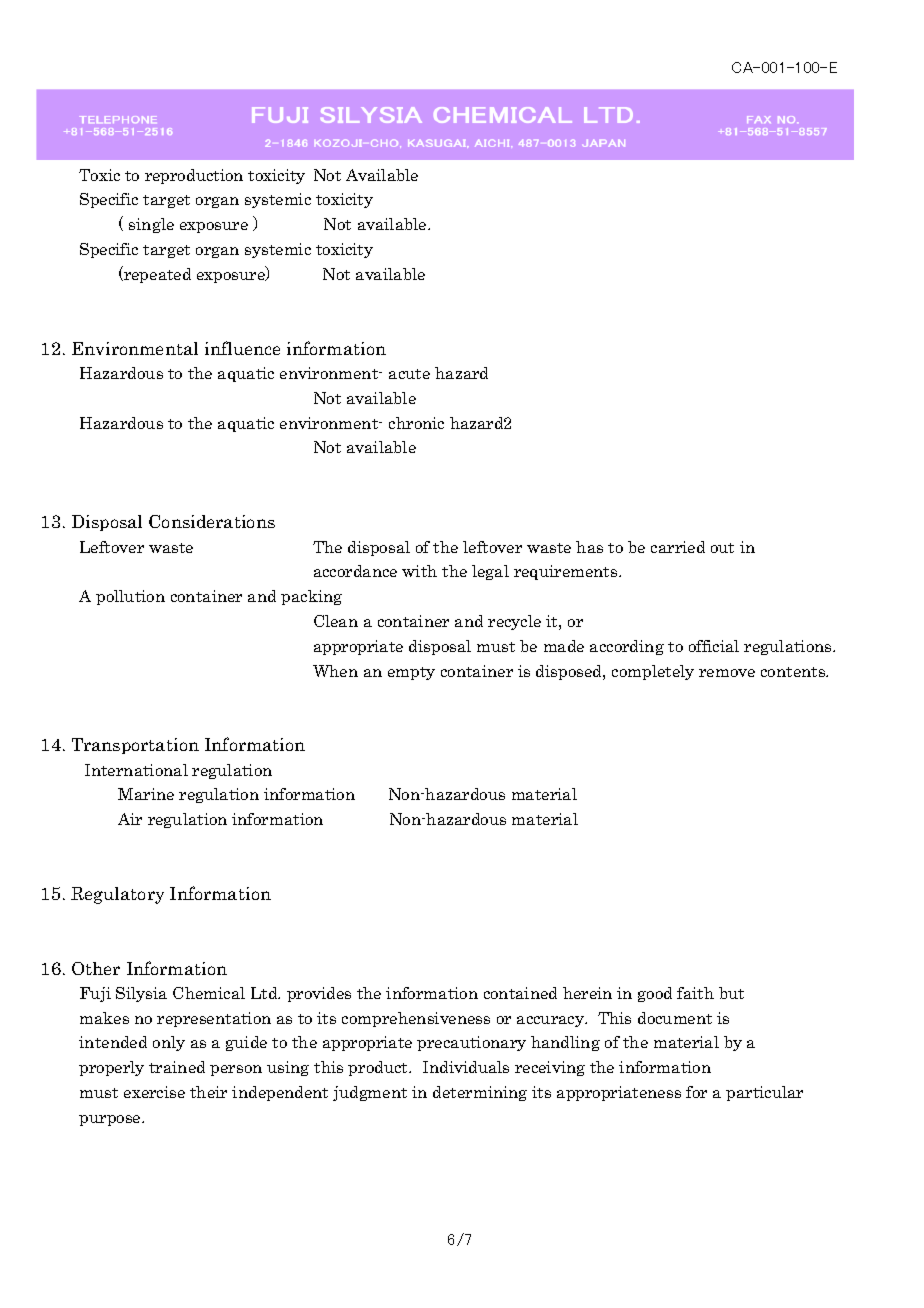 The height and width of the document is (1308, 924). Describe the element at coordinates (242, 348) in the document. I see `influence` at that location.
